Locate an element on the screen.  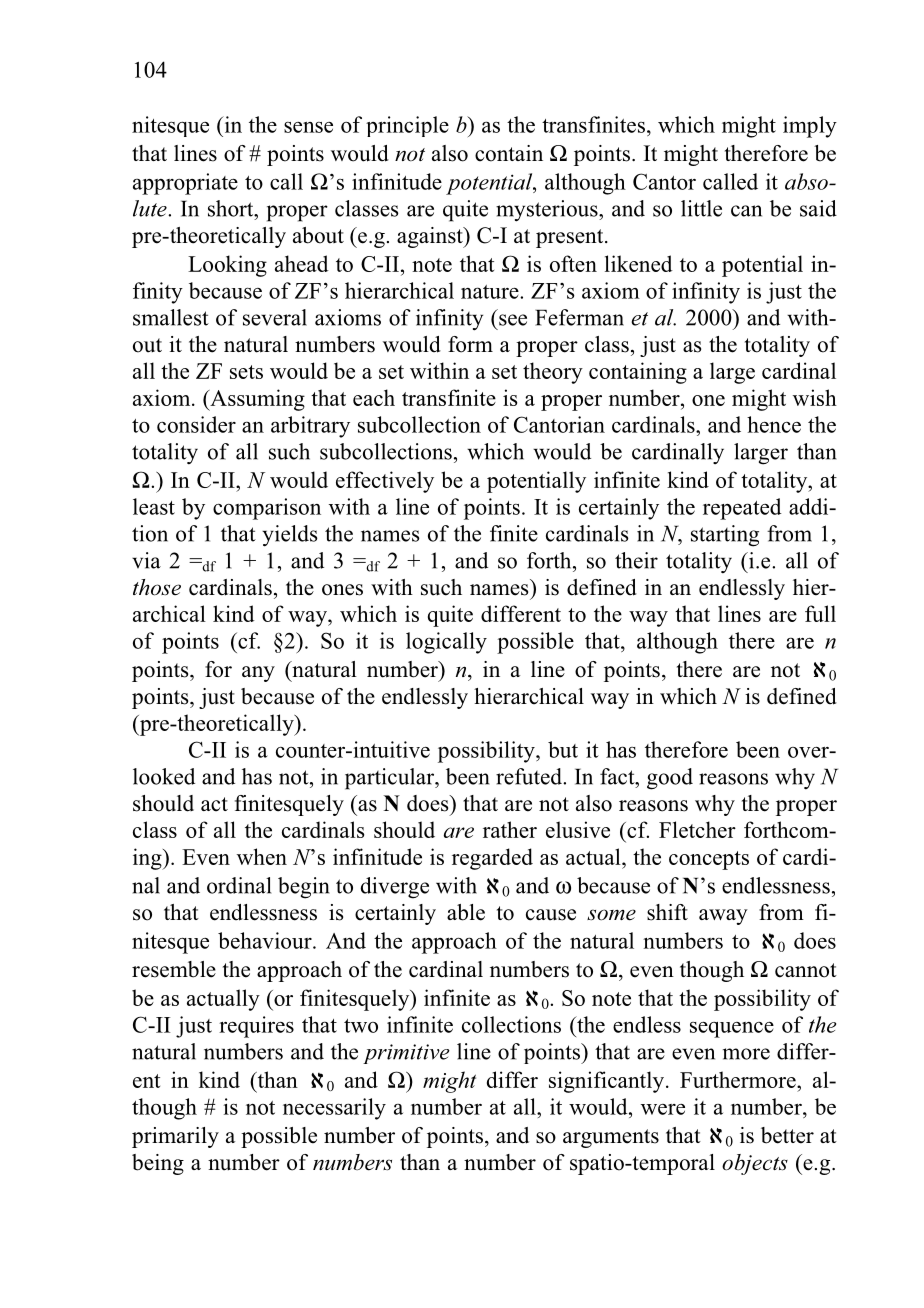
principle is located at coordinates (407, 126).
